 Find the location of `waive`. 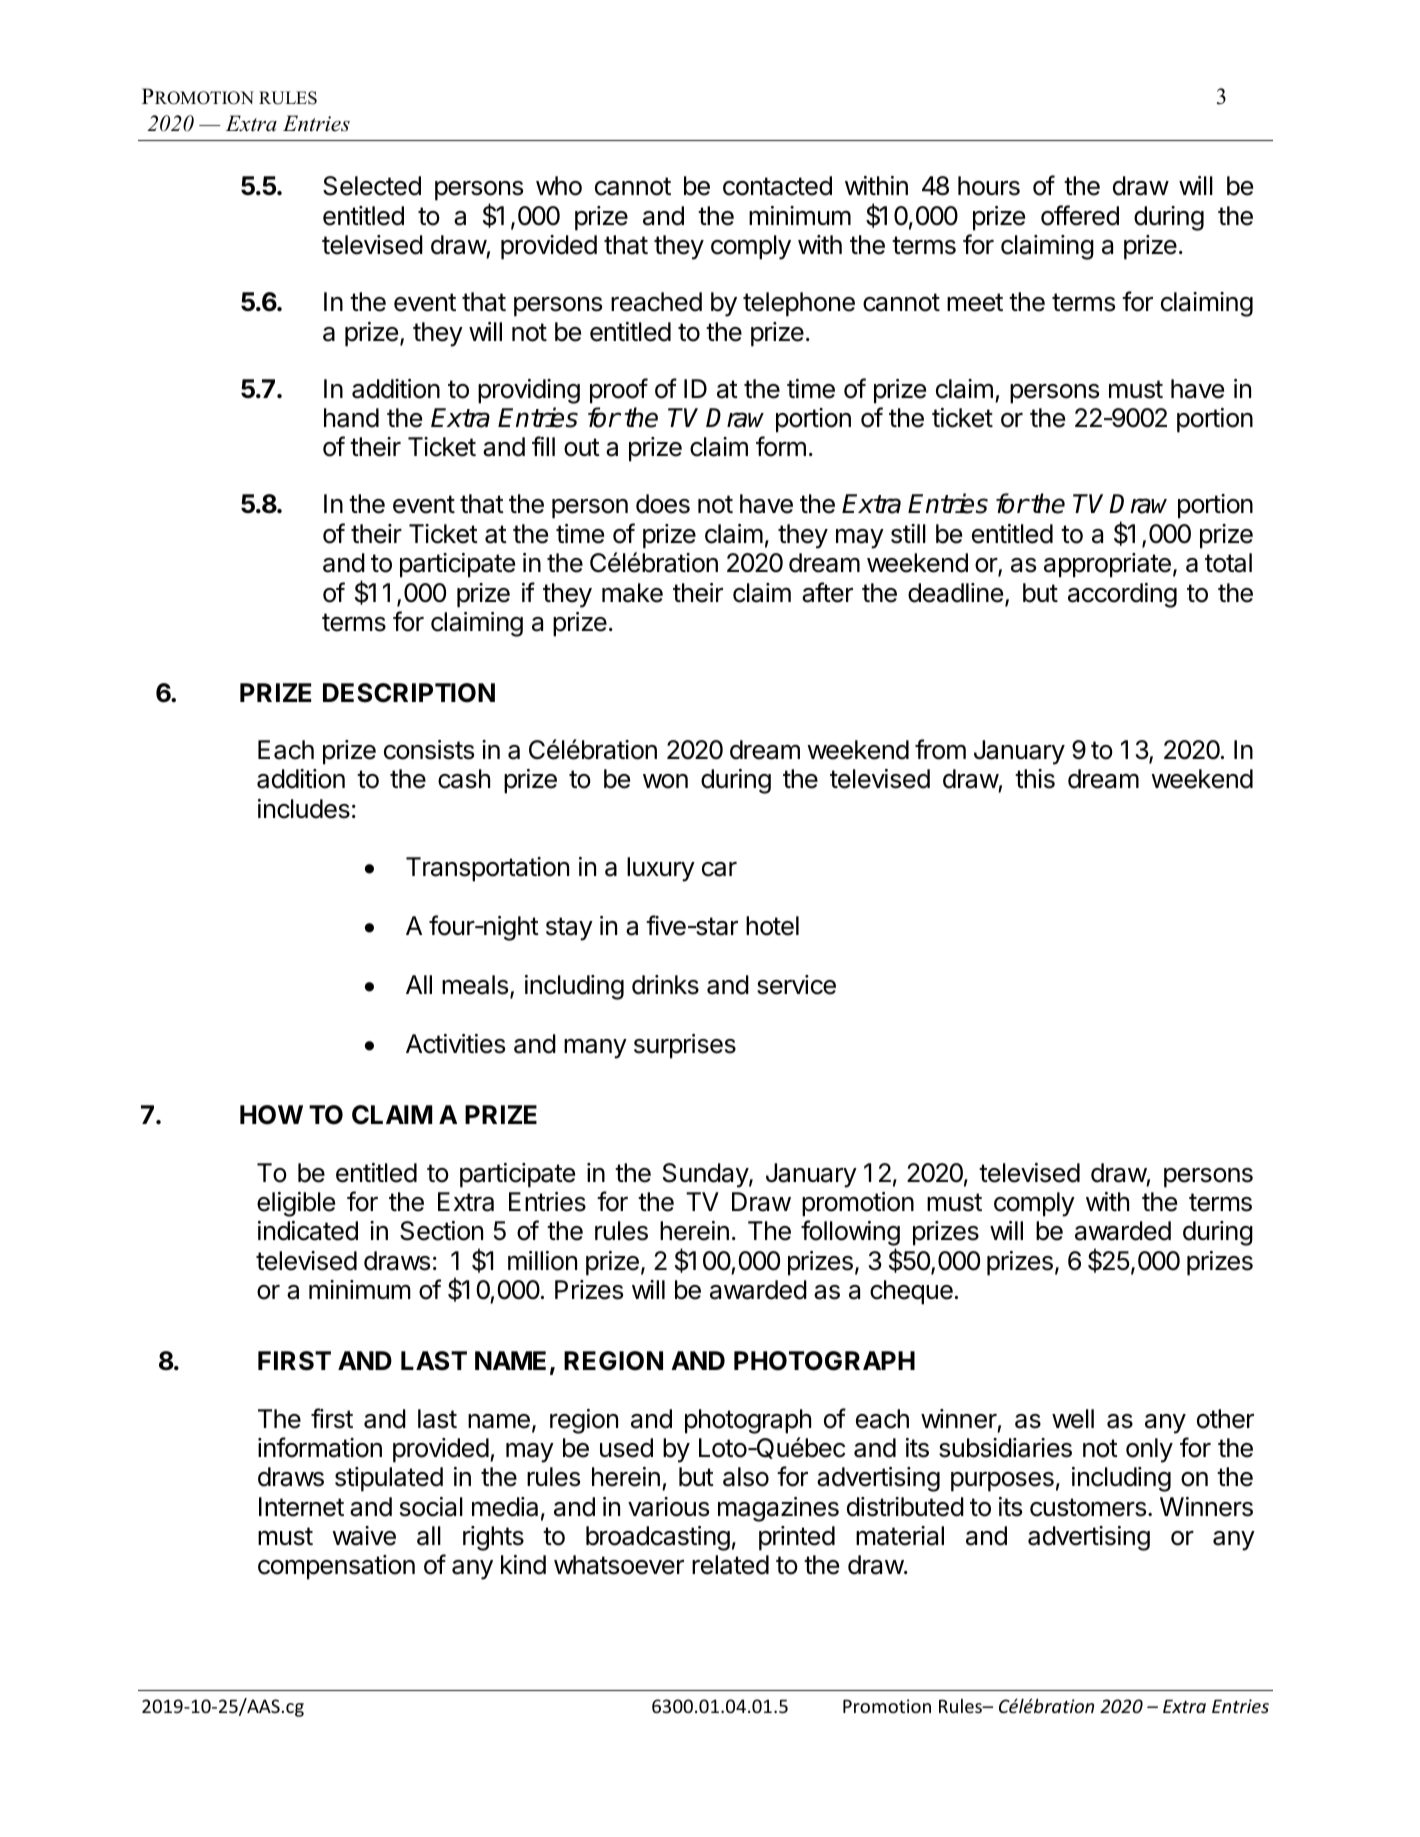

waive is located at coordinates (364, 1536).
